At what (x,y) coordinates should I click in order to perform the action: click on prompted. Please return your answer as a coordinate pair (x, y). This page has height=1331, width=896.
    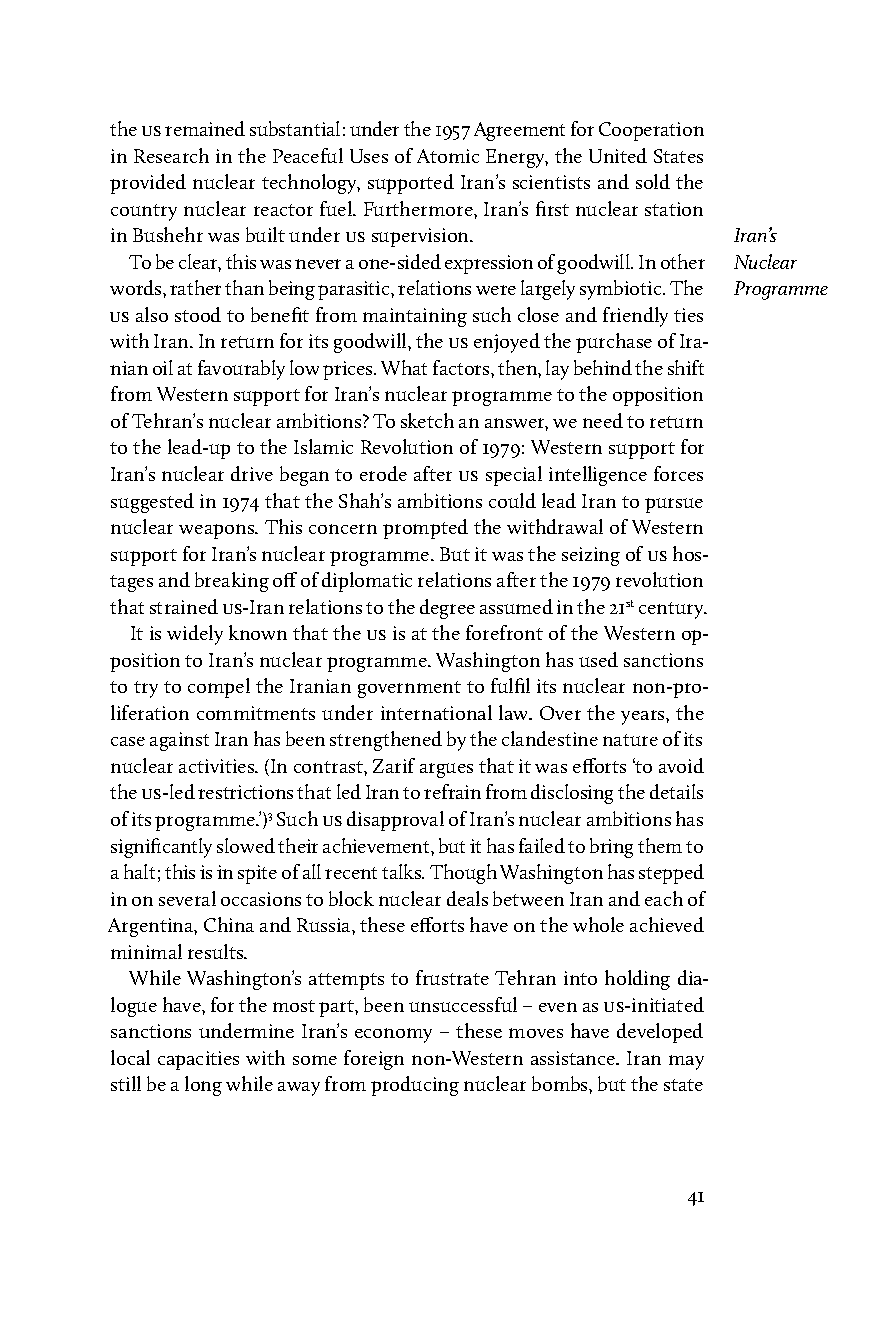
    Looking at the image, I should click on (425, 529).
